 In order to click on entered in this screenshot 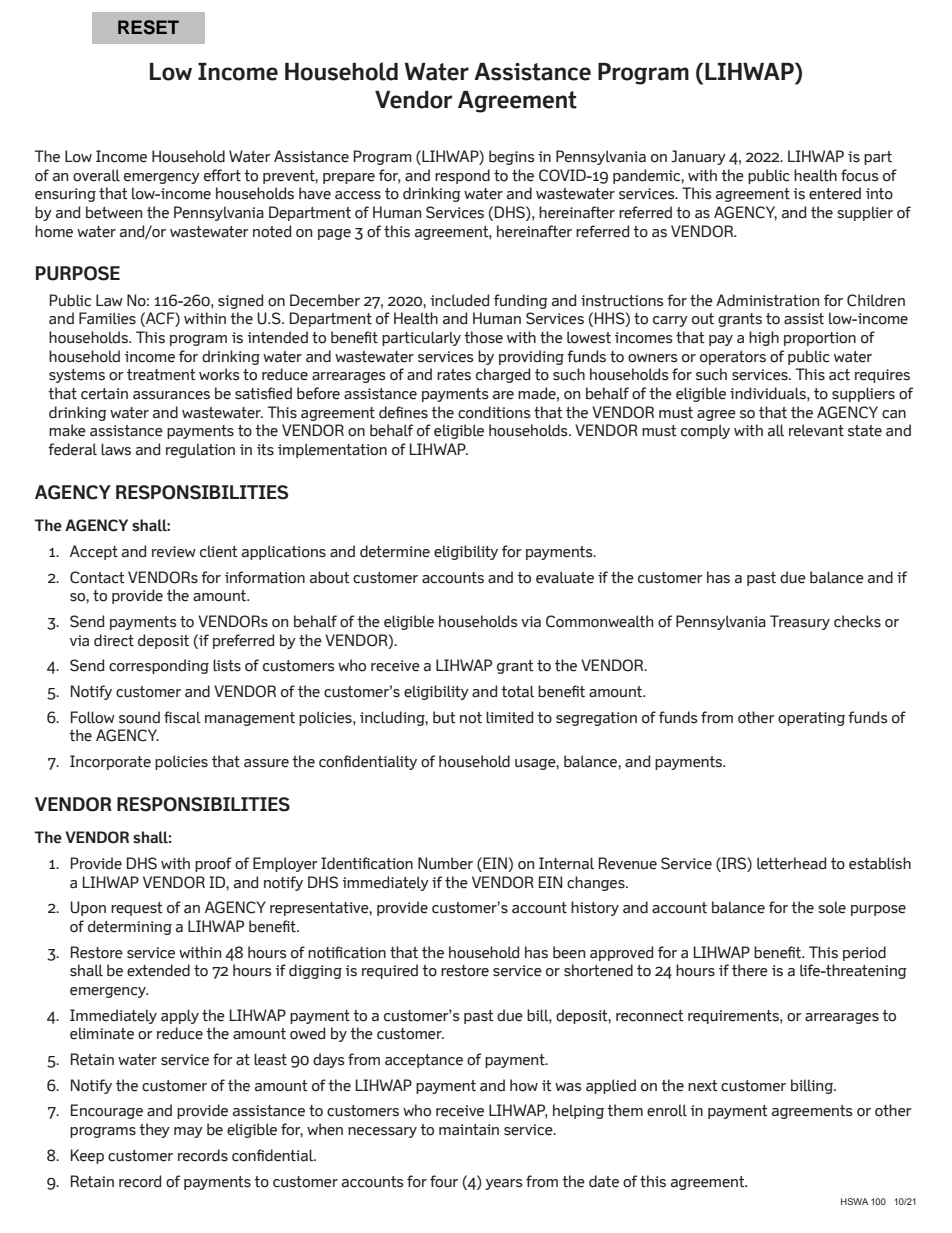, I will do `click(835, 193)`.
